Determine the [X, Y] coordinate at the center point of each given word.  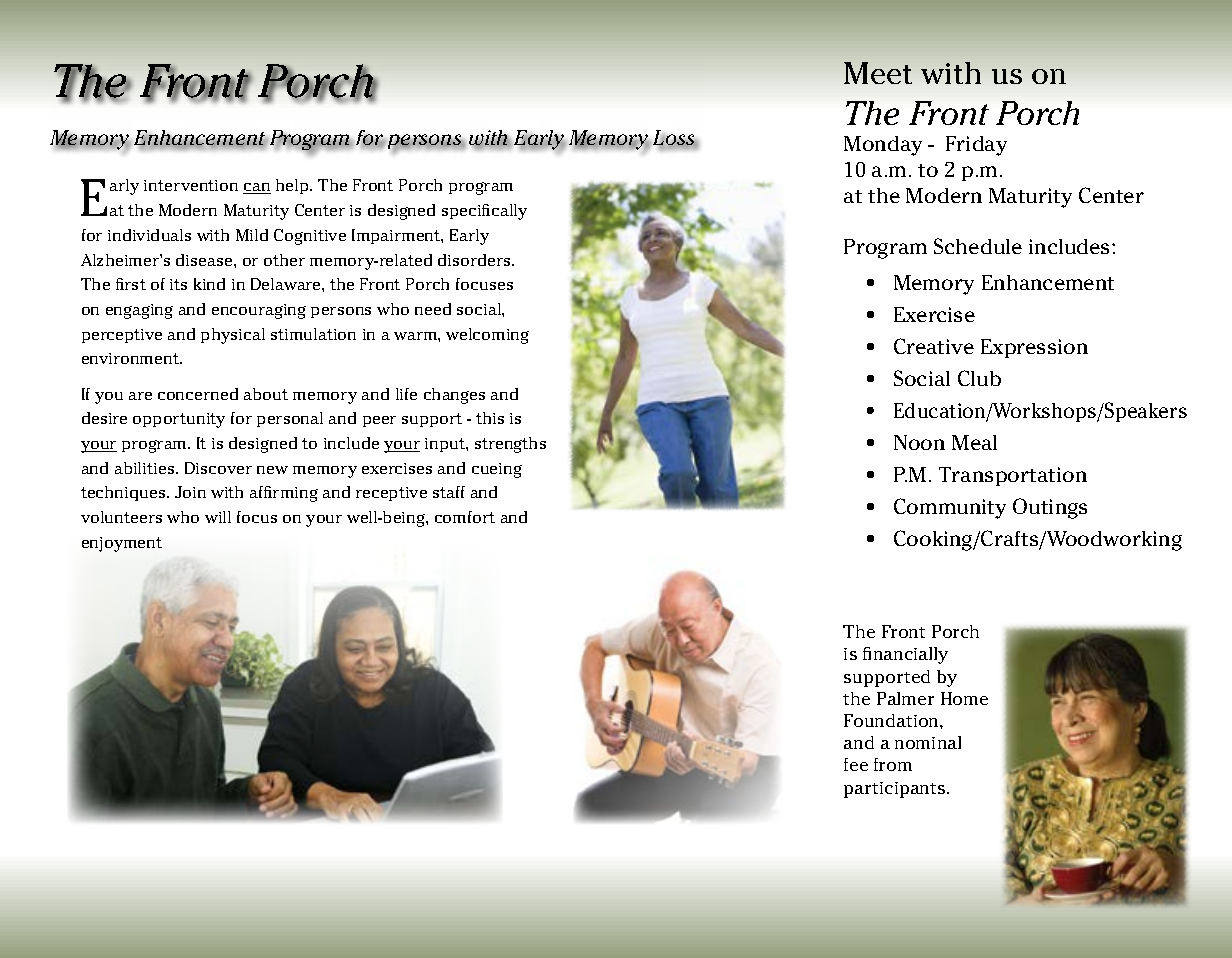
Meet [878, 73]
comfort [465, 517]
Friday [976, 146]
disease [205, 260]
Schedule [978, 246]
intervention [191, 185]
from [893, 764]
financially [905, 655]
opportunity [179, 420]
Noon [919, 442]
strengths [510, 445]
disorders [475, 260]
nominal [928, 742]
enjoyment [122, 544]
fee [856, 764]
